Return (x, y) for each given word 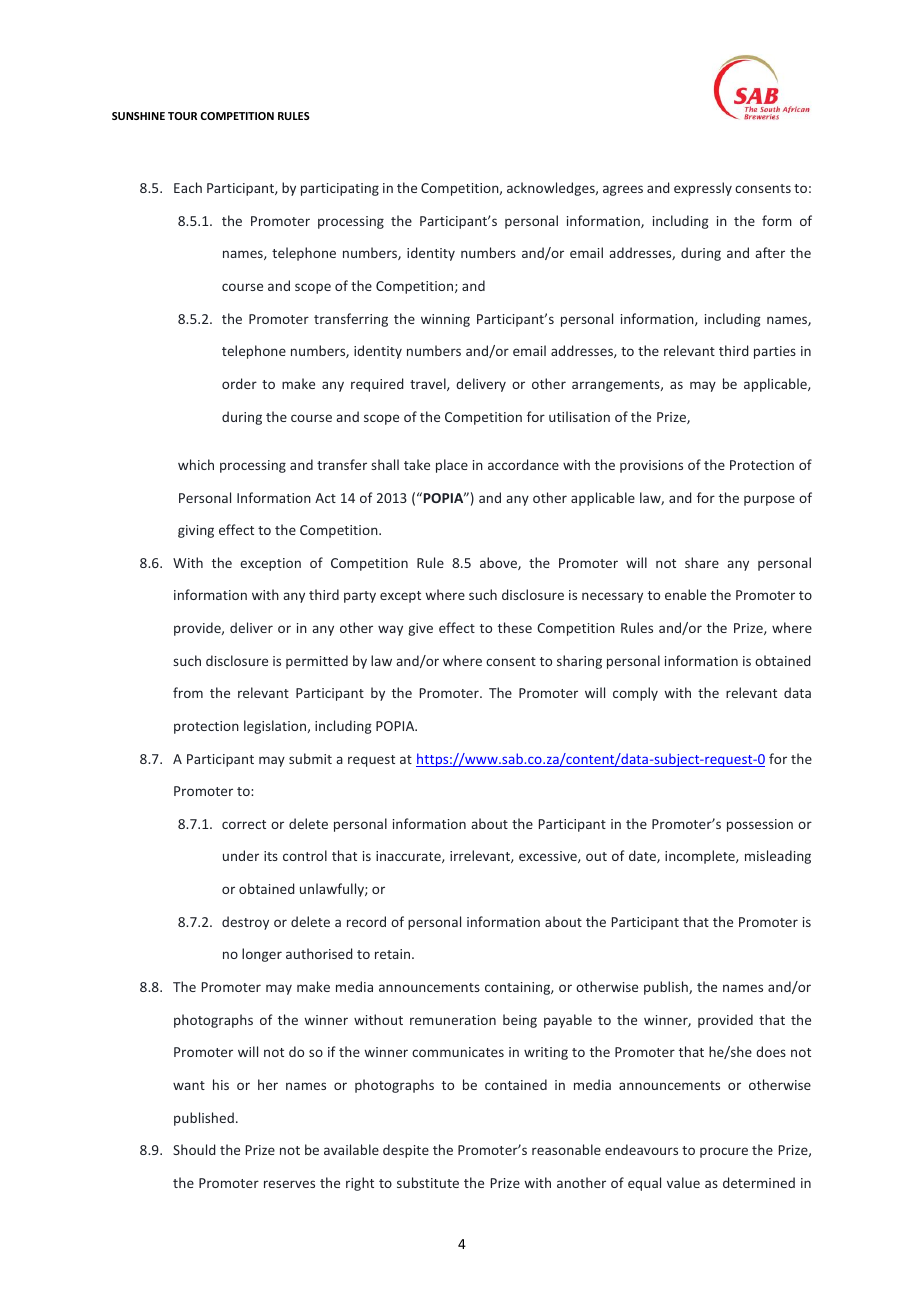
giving (196, 531)
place (452, 466)
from (188, 692)
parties (775, 352)
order (239, 383)
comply (635, 694)
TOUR (182, 116)
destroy (245, 923)
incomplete (701, 857)
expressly (703, 189)
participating (340, 189)
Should (194, 1149)
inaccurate (409, 857)
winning (445, 320)
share (702, 562)
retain (394, 954)
